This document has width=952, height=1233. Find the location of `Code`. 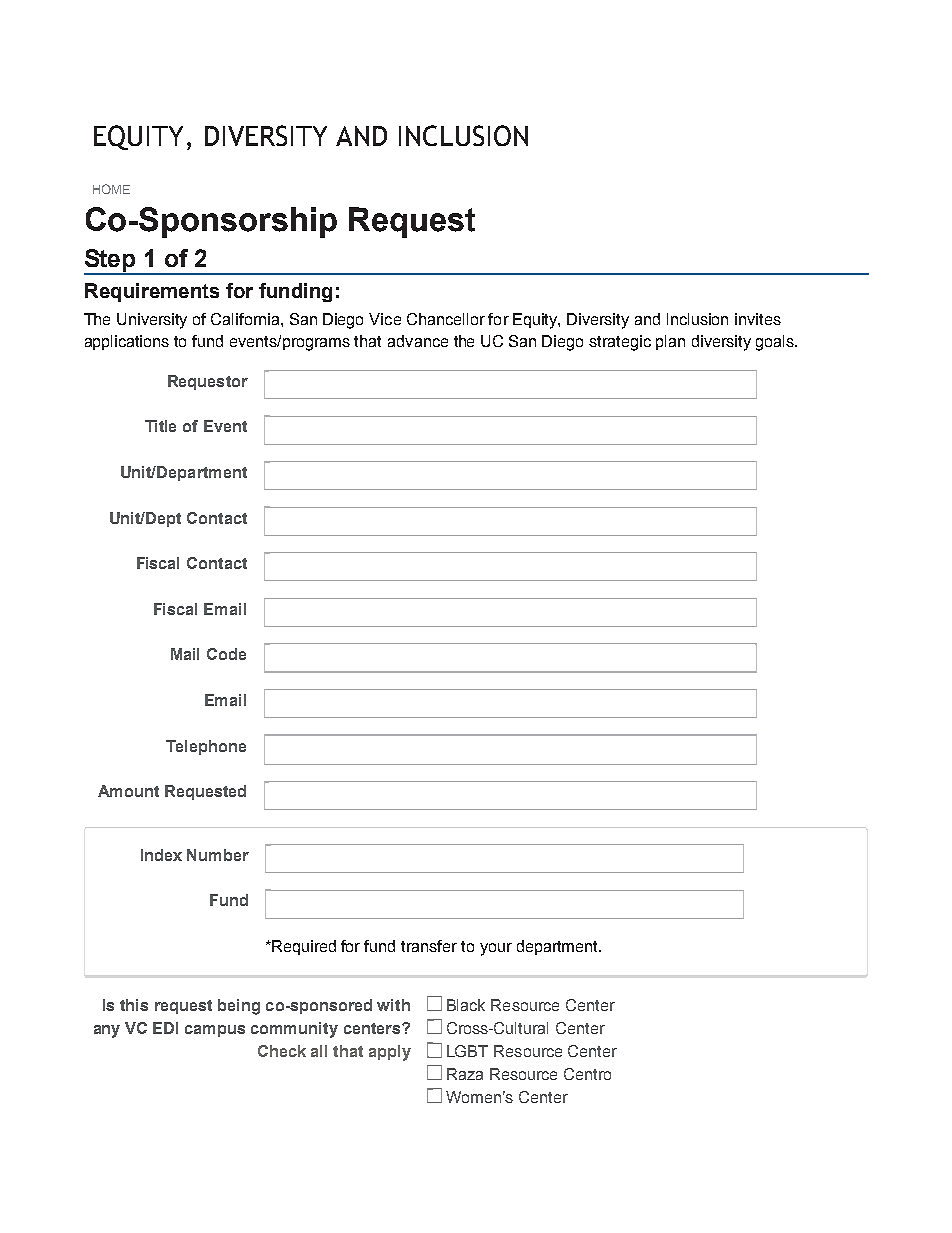

Code is located at coordinates (226, 654).
